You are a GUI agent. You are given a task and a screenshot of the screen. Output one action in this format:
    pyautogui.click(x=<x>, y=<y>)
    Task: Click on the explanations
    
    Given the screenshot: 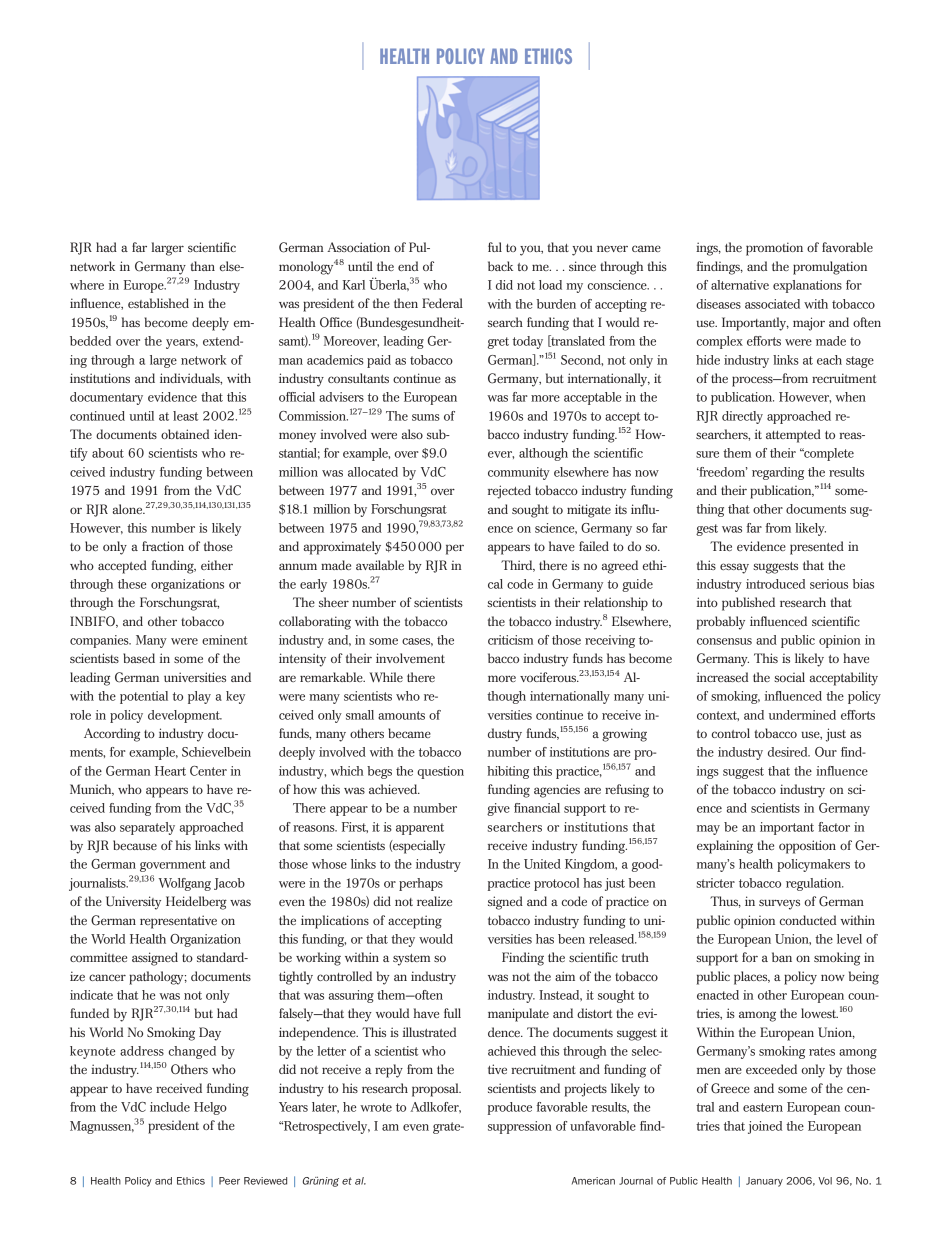 What is the action you would take?
    pyautogui.click(x=807, y=286)
